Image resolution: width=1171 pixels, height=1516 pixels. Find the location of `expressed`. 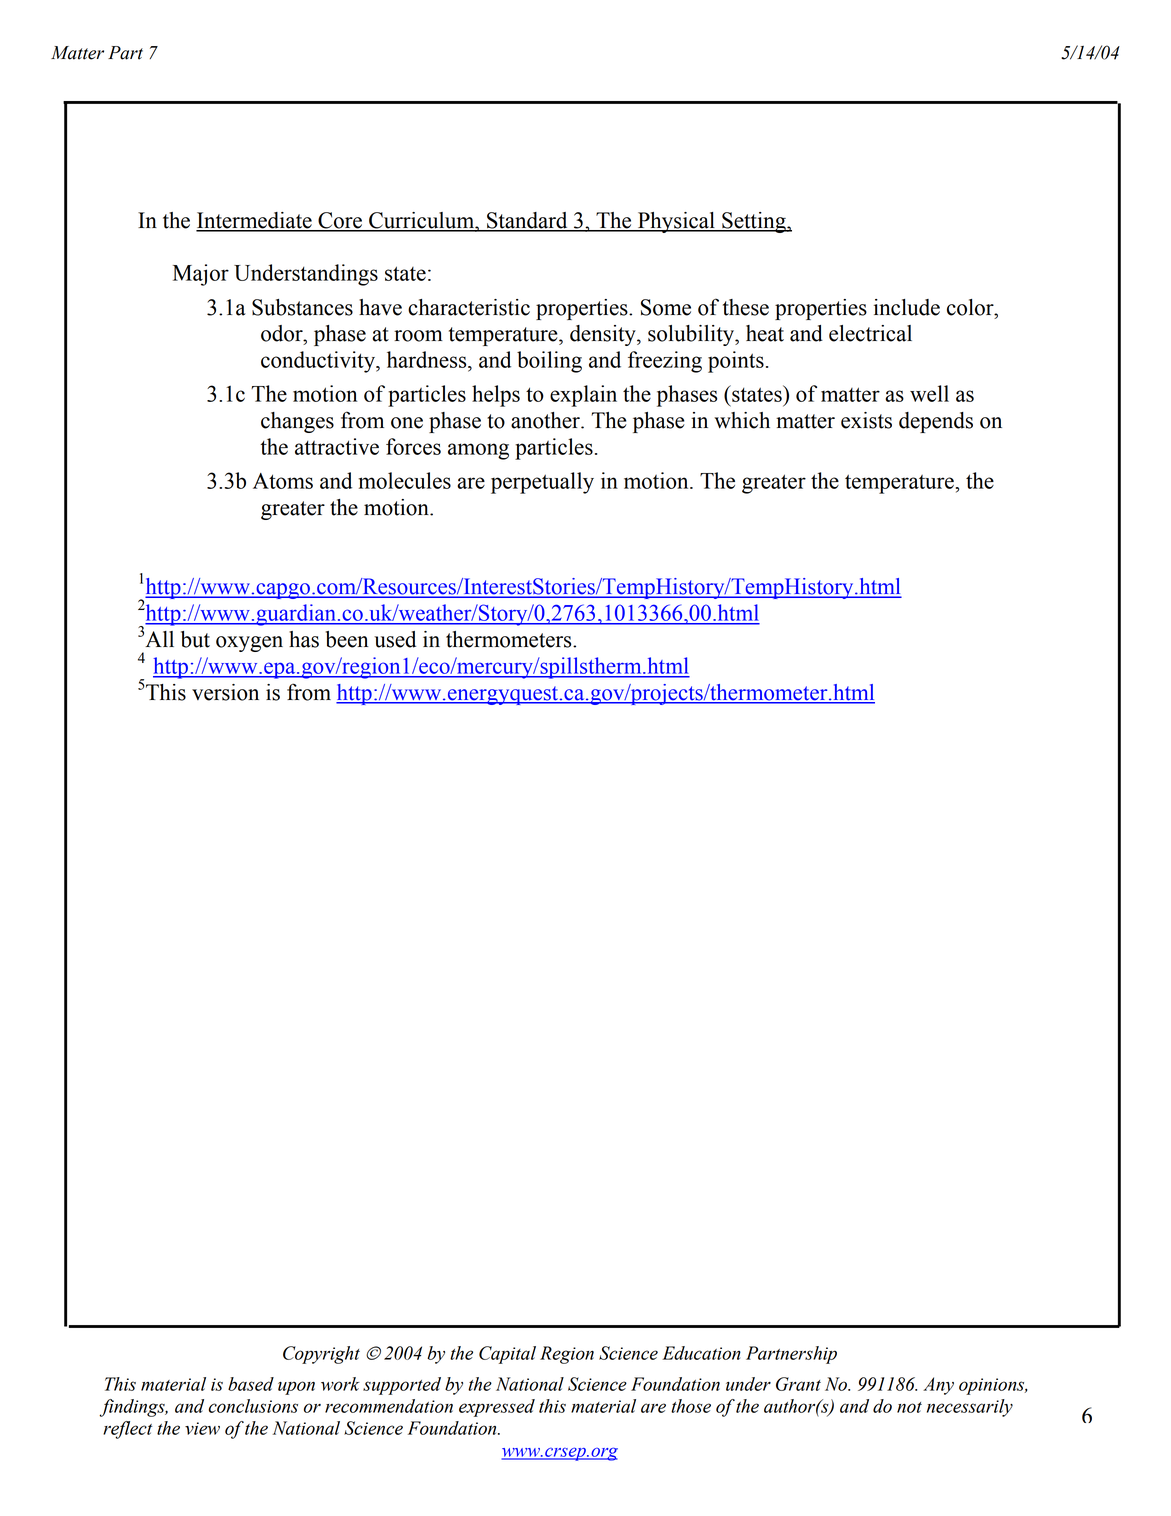

expressed is located at coordinates (497, 1408).
